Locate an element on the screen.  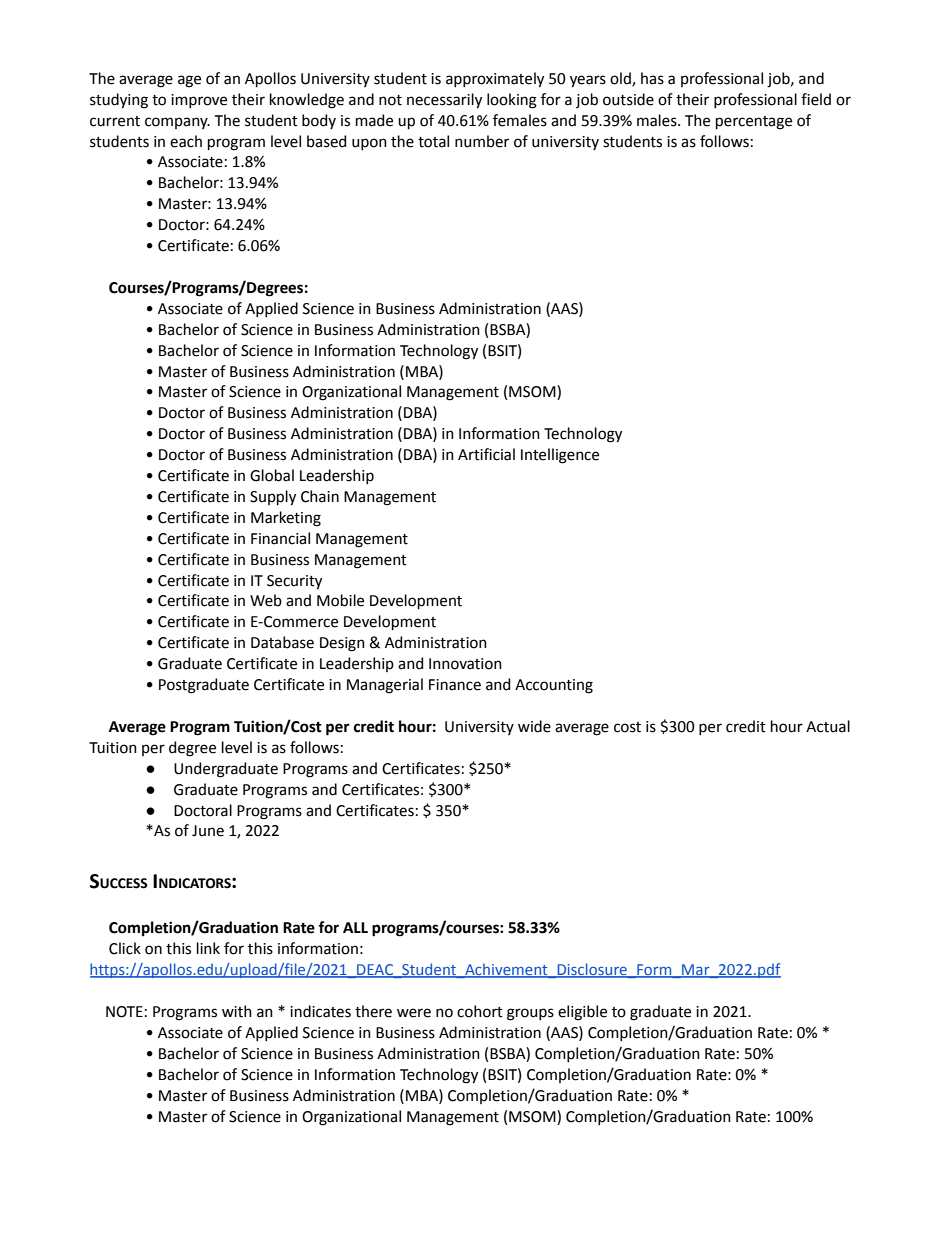
percentage is located at coordinates (754, 123).
